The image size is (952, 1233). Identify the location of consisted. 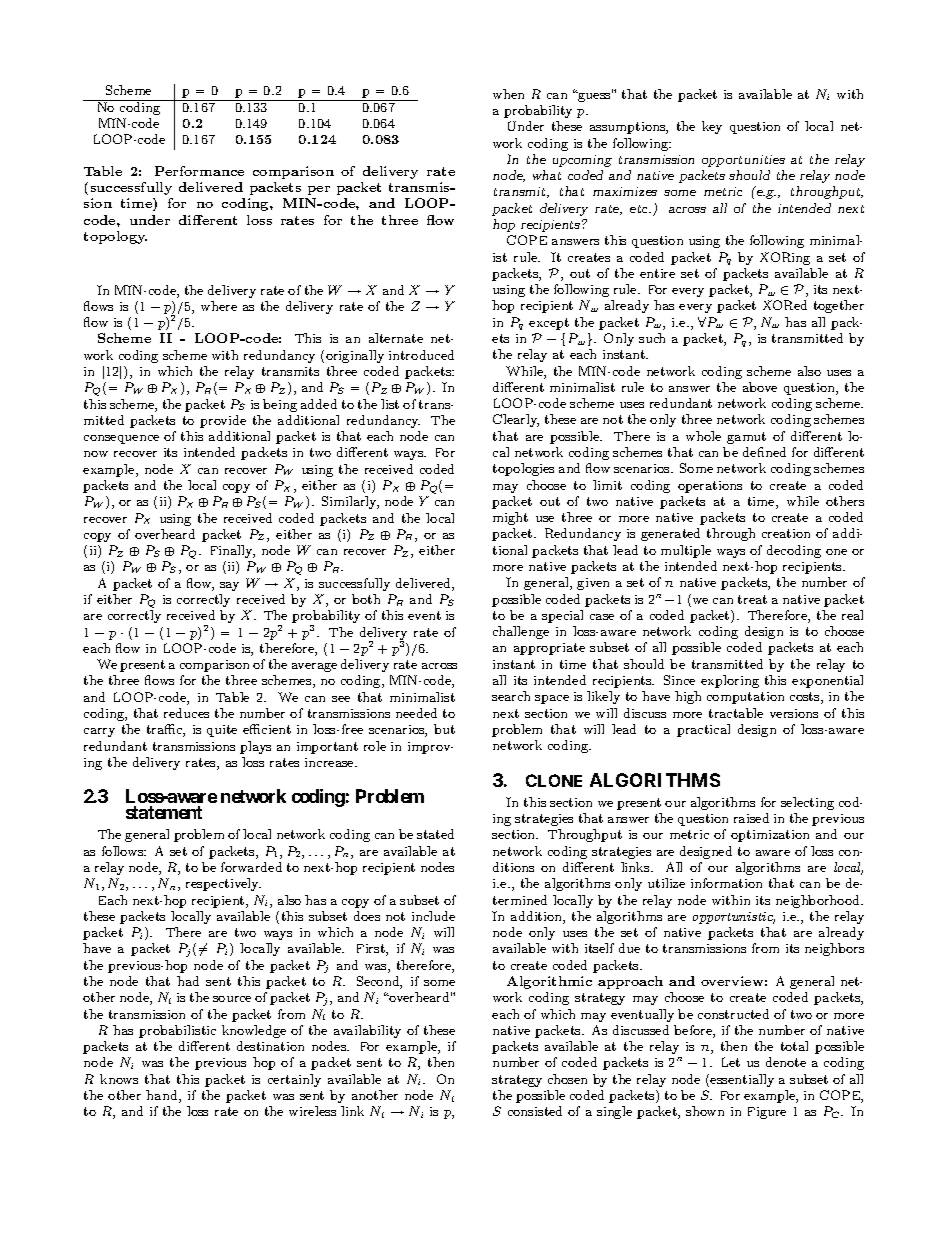
(535, 1111).
